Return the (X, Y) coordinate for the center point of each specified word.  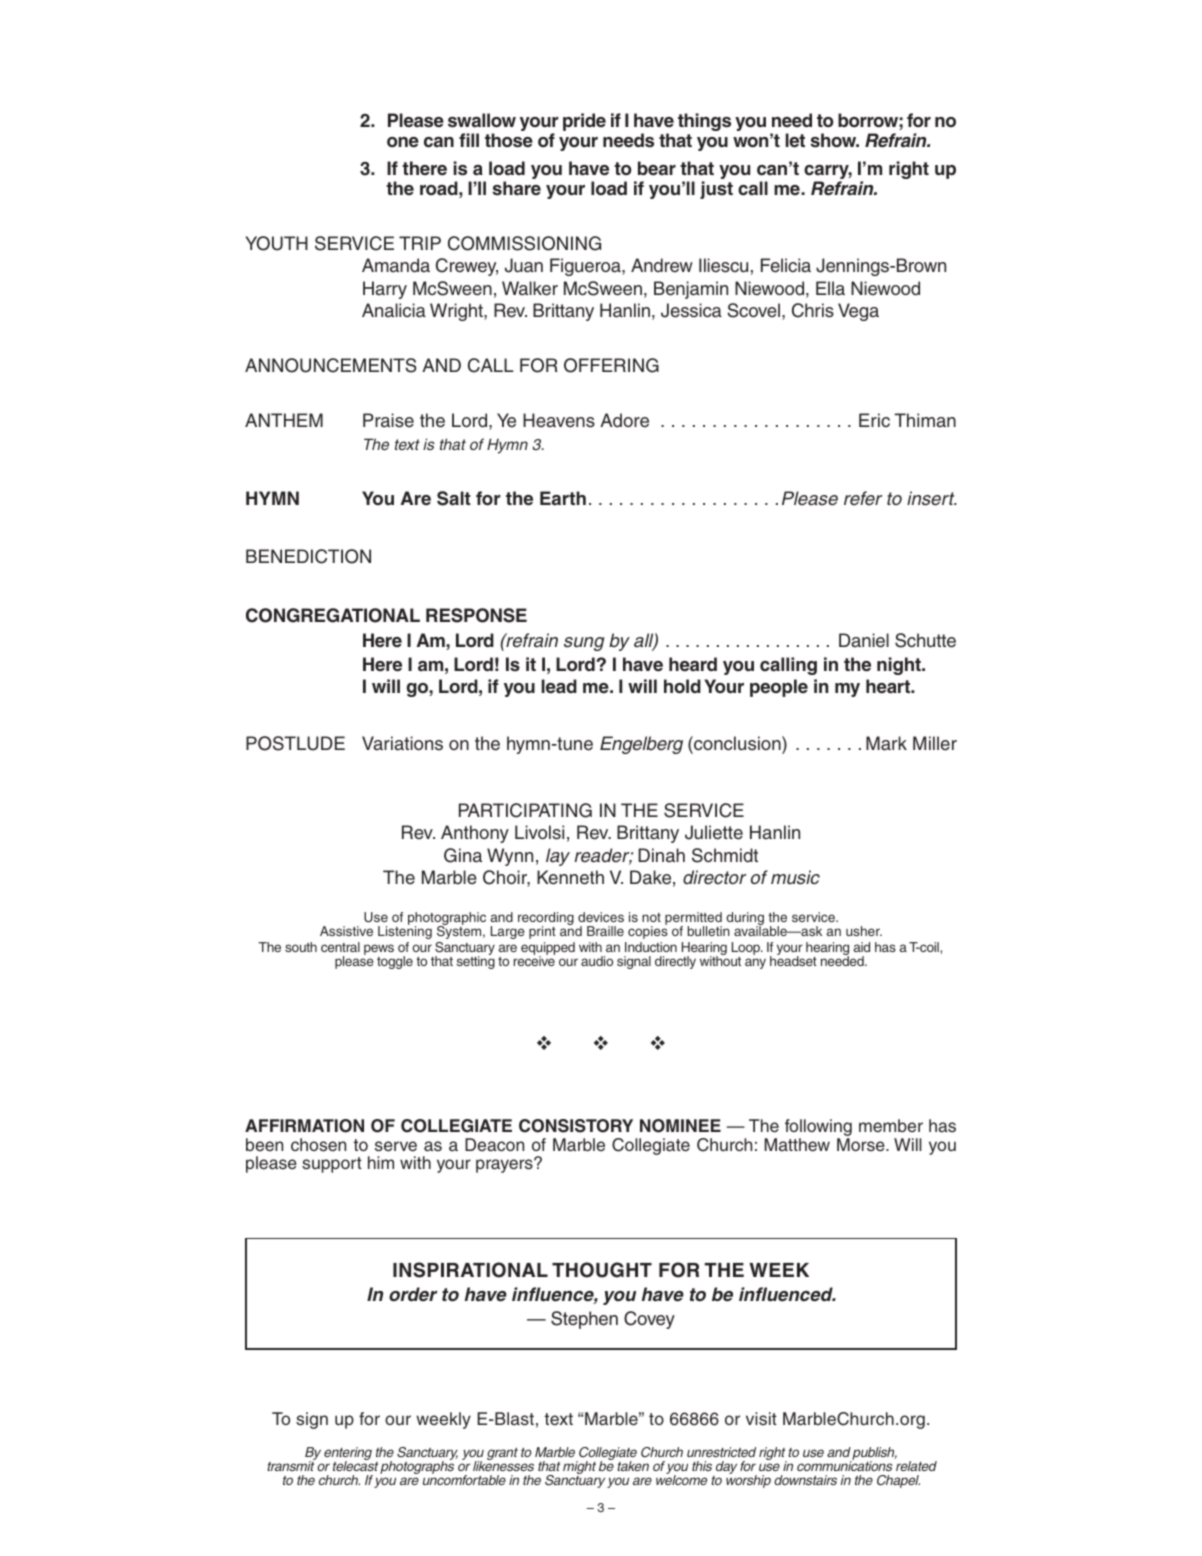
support (332, 1165)
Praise (388, 420)
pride (584, 122)
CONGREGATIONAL (333, 615)
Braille (605, 931)
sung (584, 644)
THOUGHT (602, 1270)
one (403, 142)
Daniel (864, 640)
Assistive (346, 931)
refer (863, 498)
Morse (862, 1145)
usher (864, 931)
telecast (355, 1465)
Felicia (786, 265)
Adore (624, 420)
